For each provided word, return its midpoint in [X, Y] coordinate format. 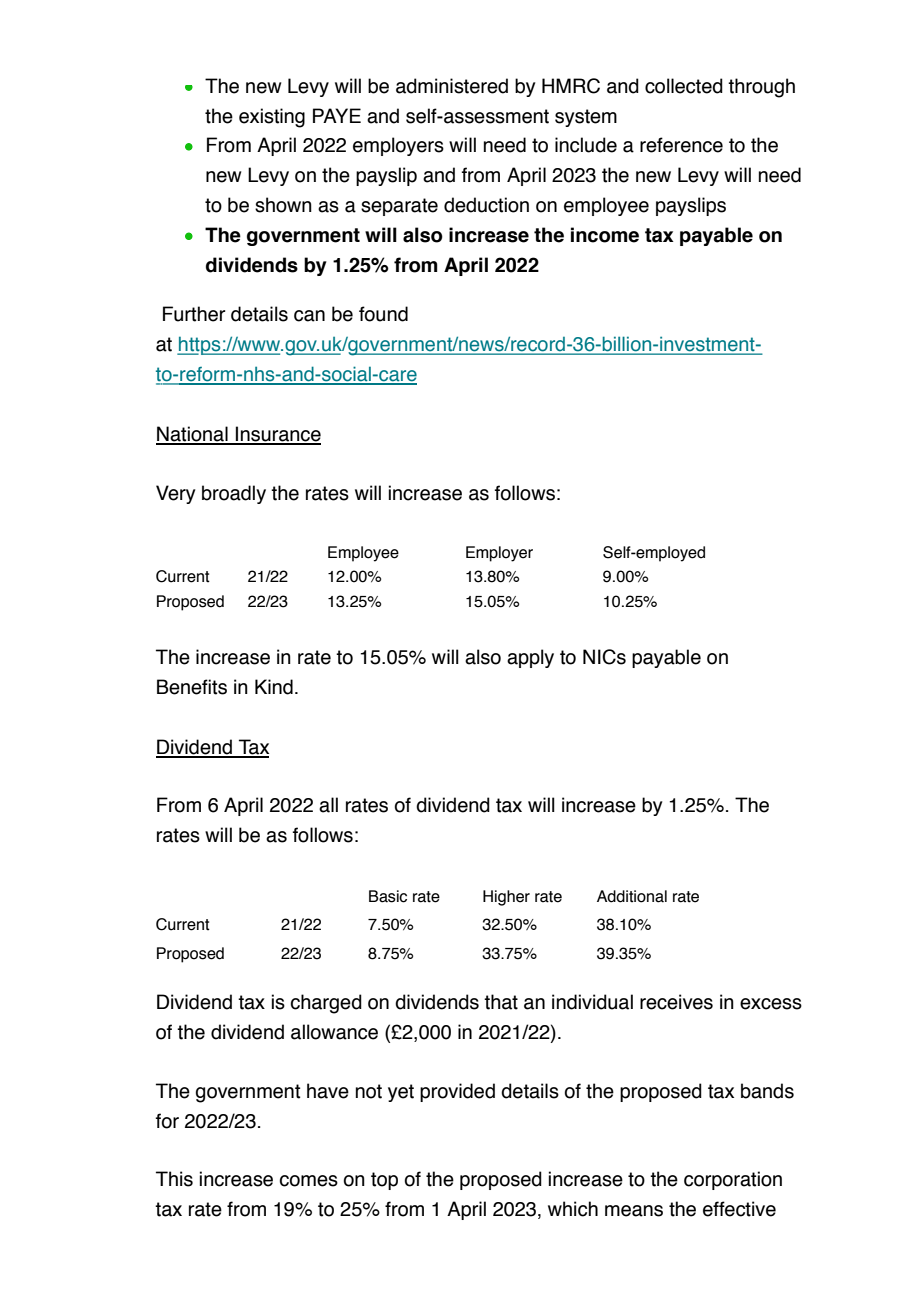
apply [530, 658]
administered [452, 86]
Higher [506, 898]
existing [272, 118]
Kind [274, 687]
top [384, 1181]
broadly [234, 494]
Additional [632, 896]
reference [681, 145]
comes [309, 1181]
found [383, 314]
